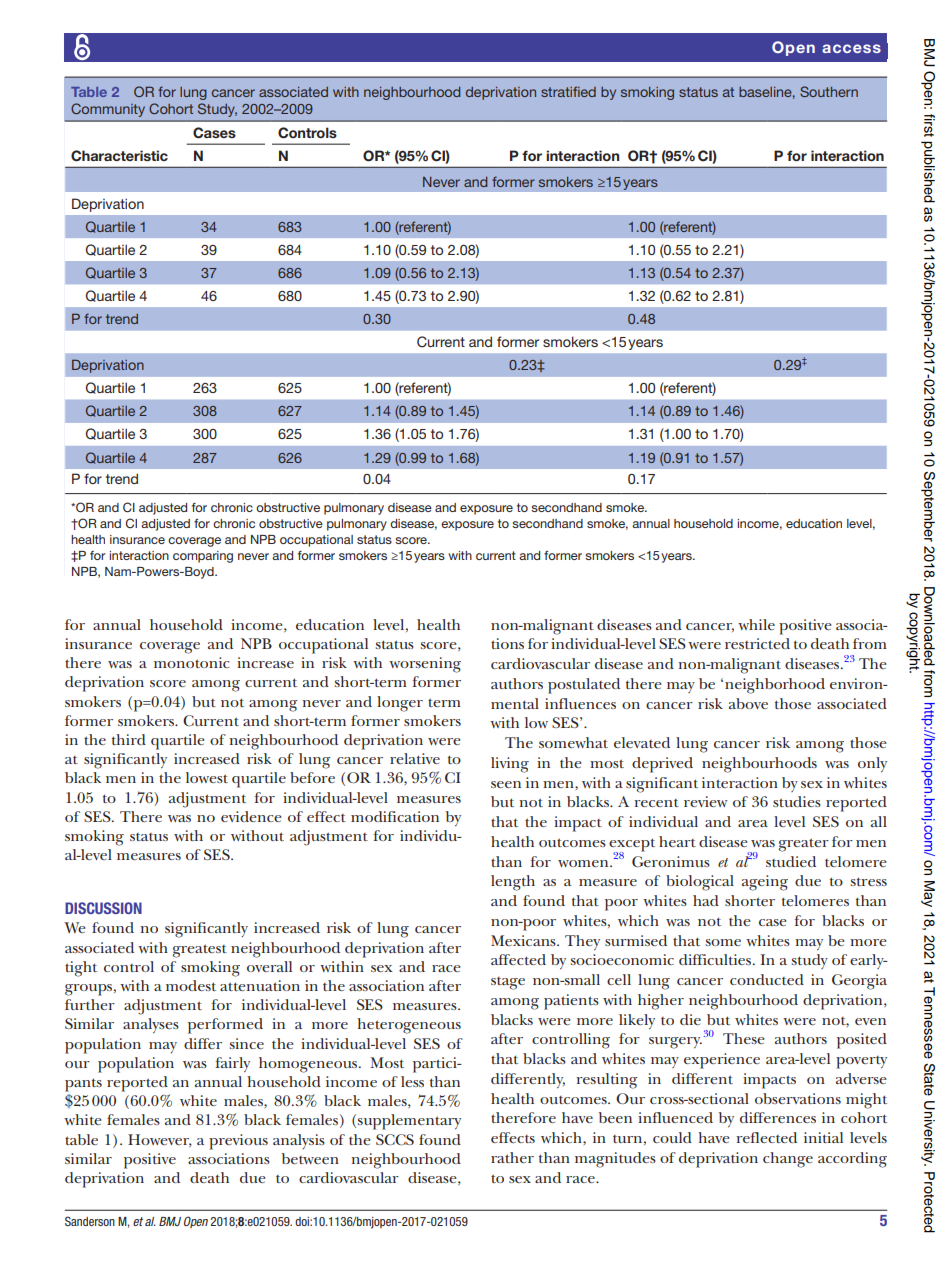 Image resolution: width=952 pixels, height=1270 pixels. I want to click on studies, so click(797, 801).
